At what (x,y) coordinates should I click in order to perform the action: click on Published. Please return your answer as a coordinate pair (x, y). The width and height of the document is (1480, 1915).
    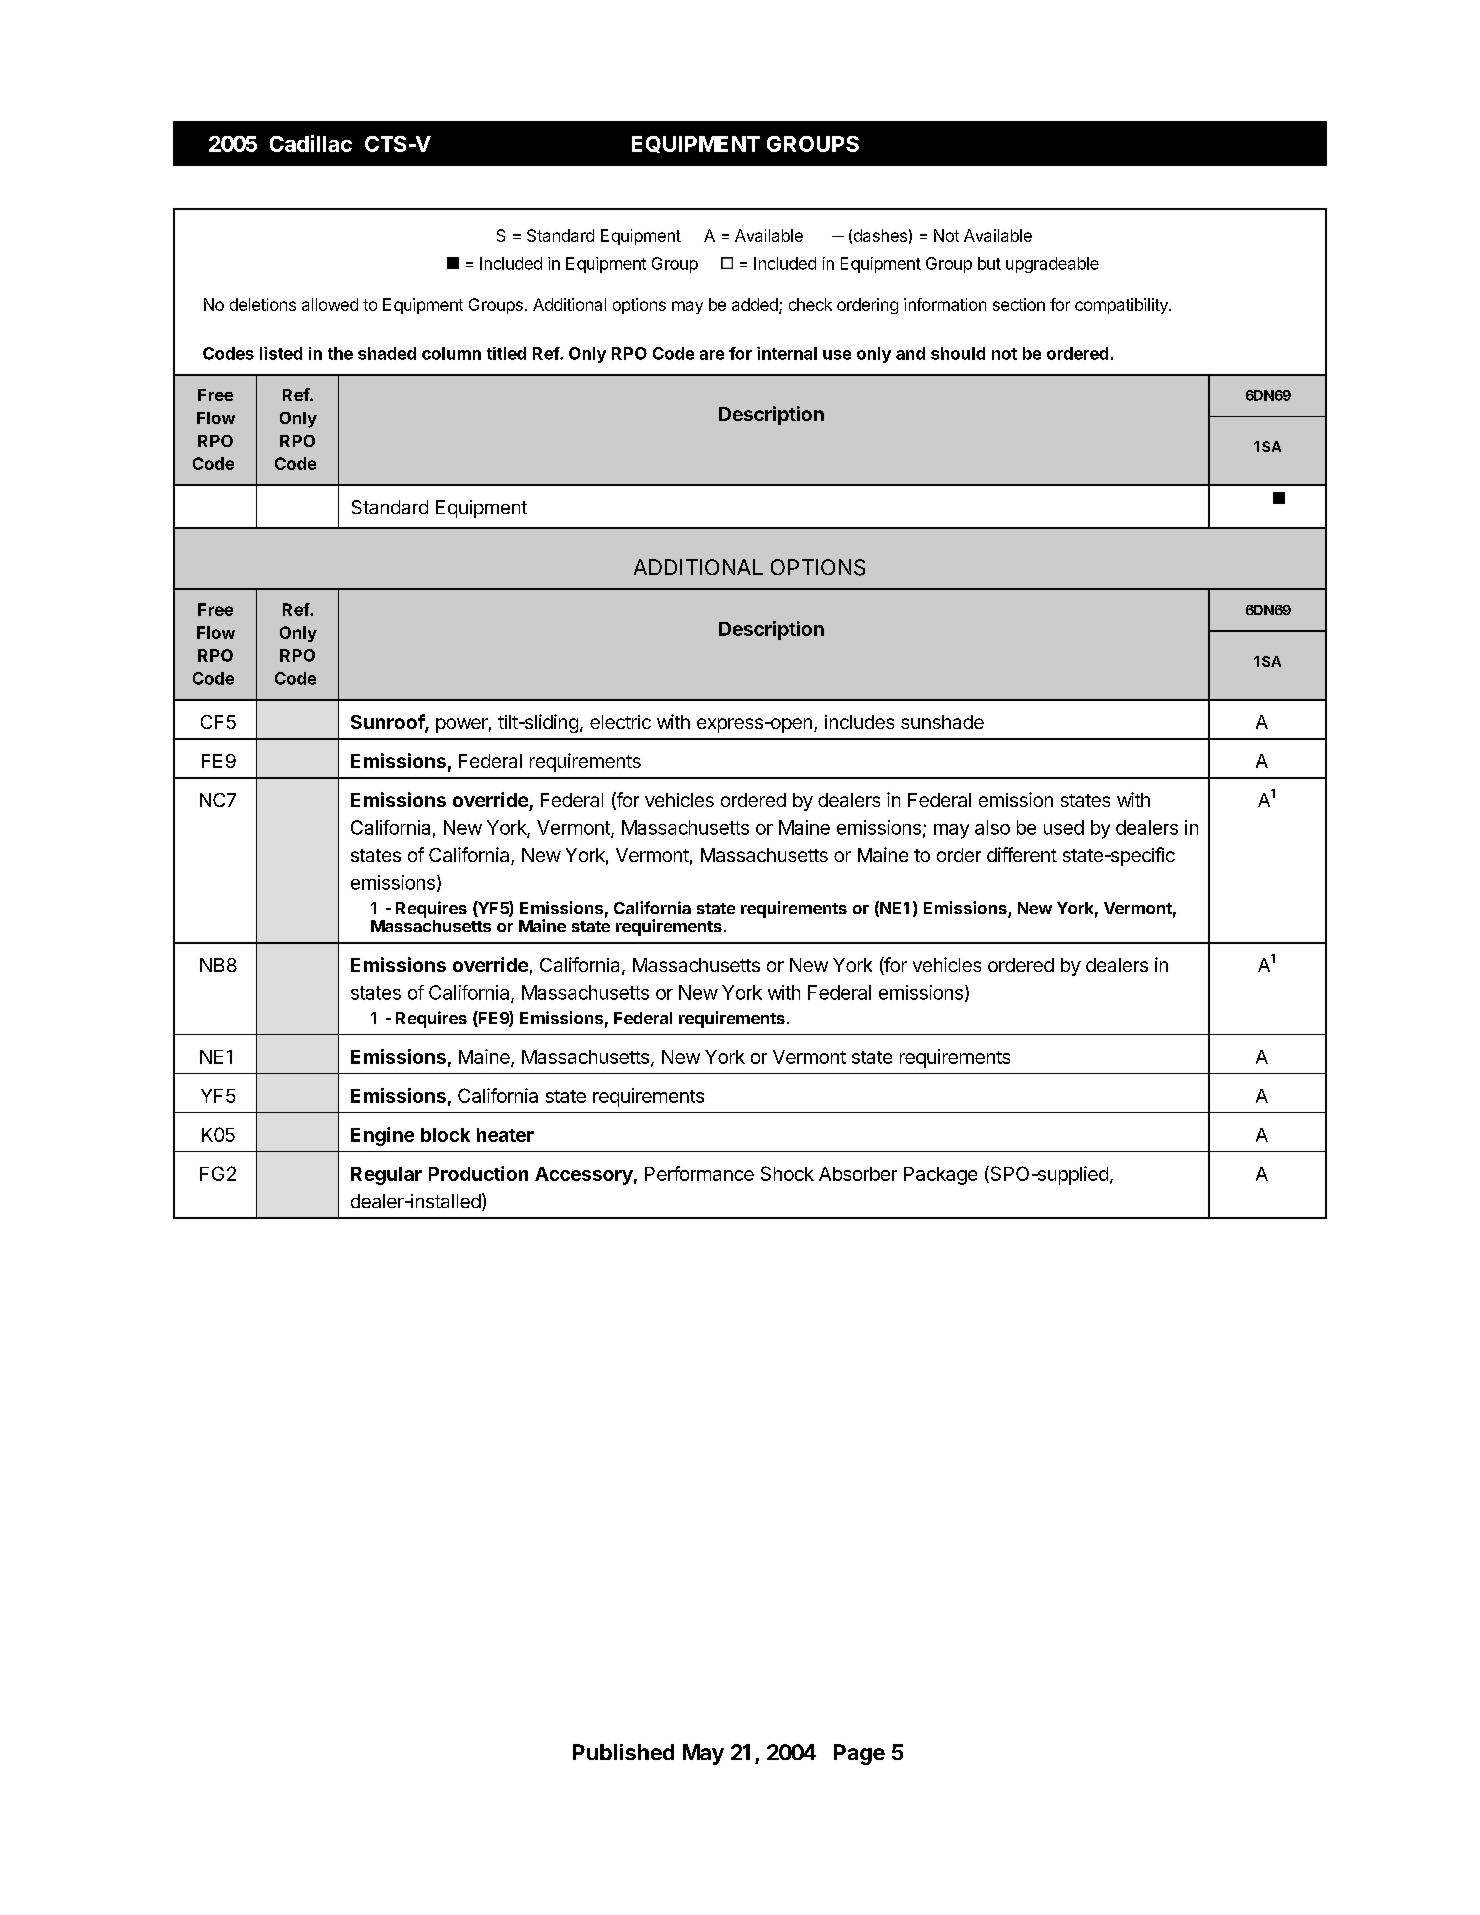
    Looking at the image, I should click on (623, 1752).
